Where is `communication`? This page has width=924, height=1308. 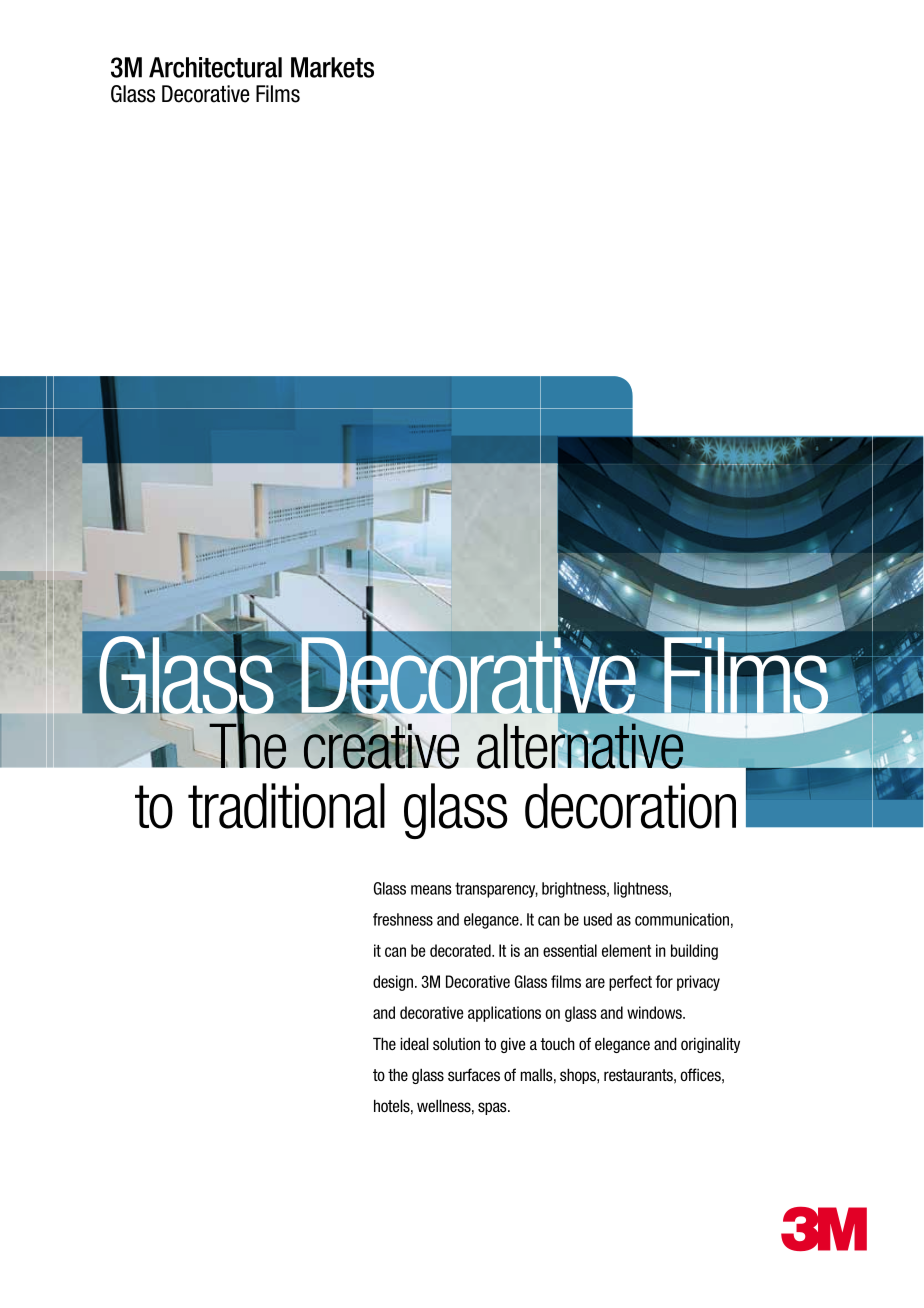 communication is located at coordinates (682, 919).
